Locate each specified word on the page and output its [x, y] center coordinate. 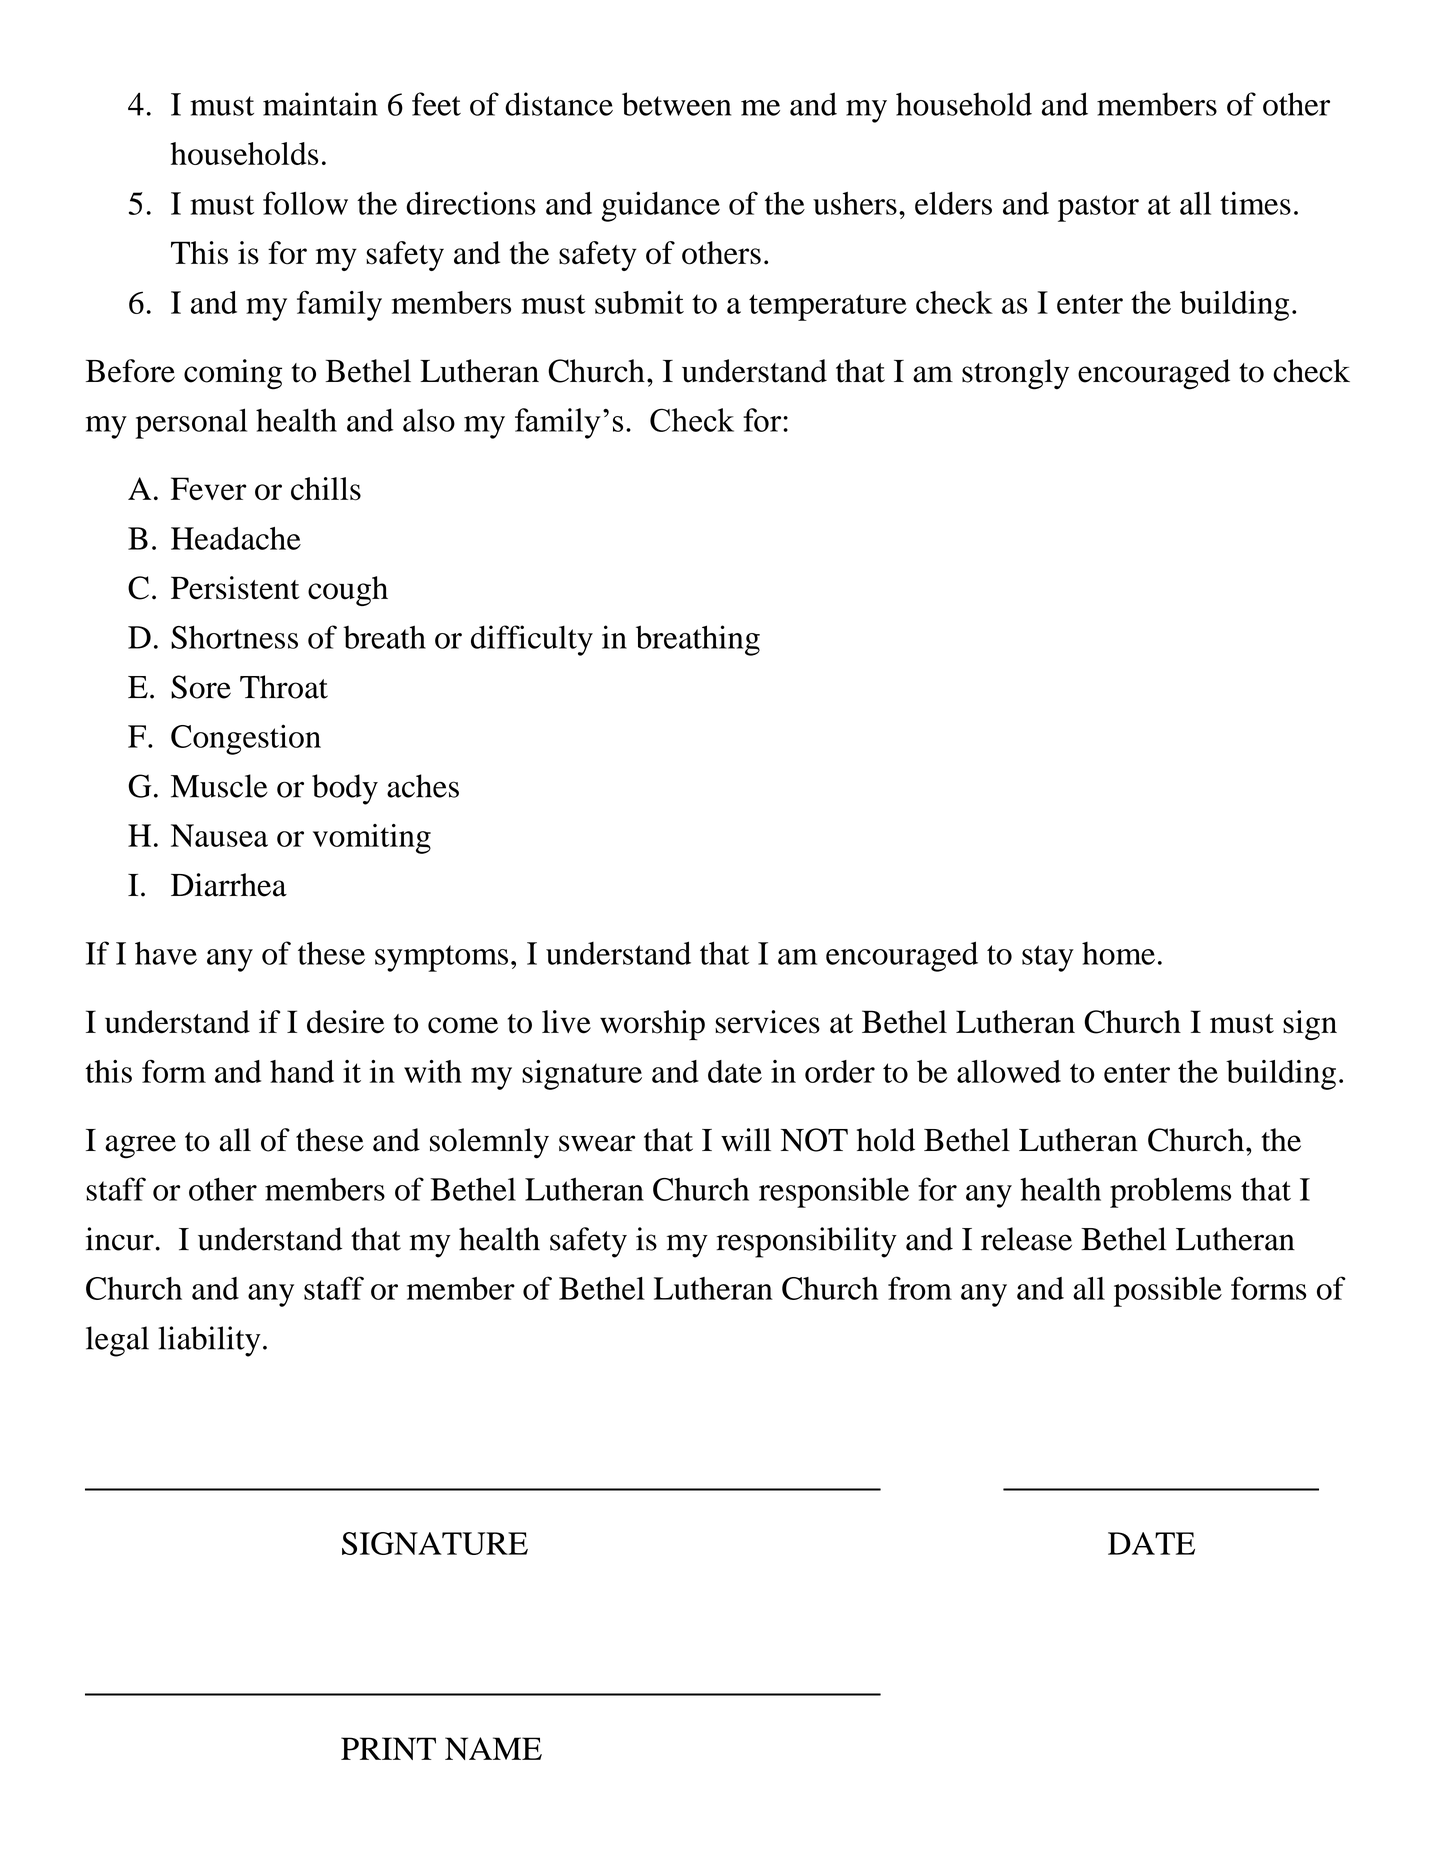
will [746, 1140]
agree [140, 1147]
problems [1170, 1192]
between [676, 104]
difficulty [532, 640]
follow [305, 203]
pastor [1098, 208]
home [1118, 953]
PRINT [388, 1748]
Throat [284, 687]
